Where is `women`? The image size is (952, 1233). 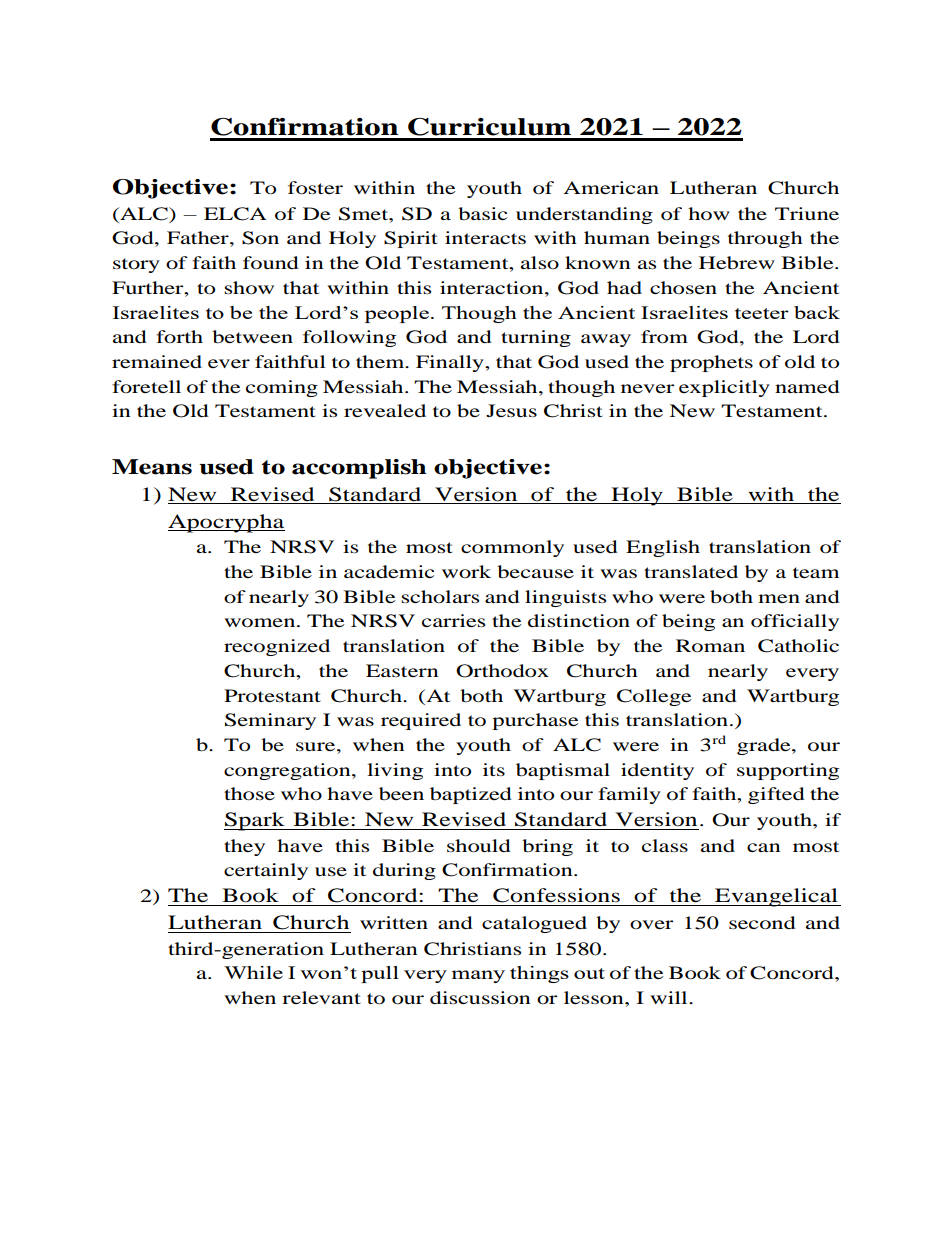 women is located at coordinates (261, 622).
